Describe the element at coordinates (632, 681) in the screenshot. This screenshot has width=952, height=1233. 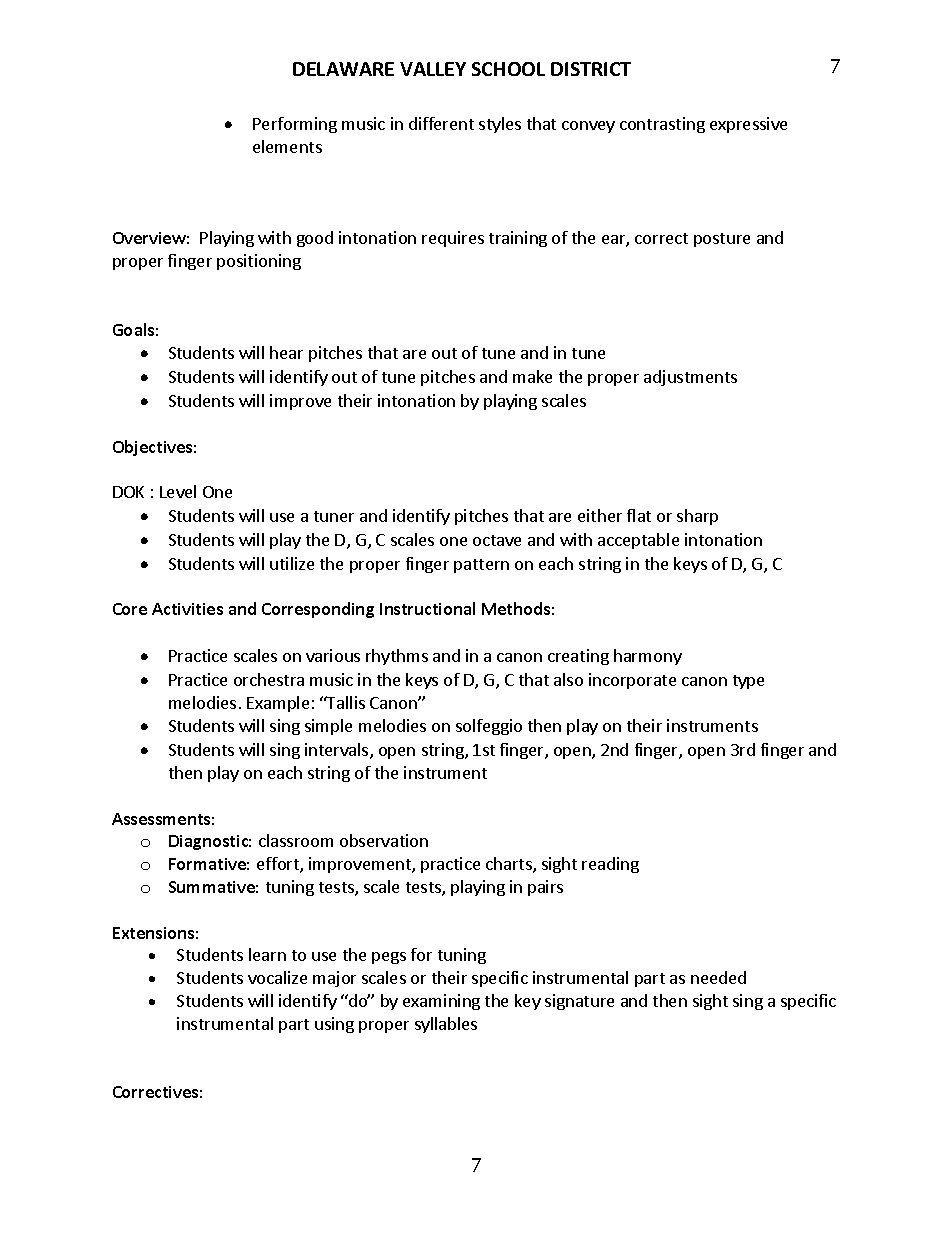
I see `incorporate` at that location.
